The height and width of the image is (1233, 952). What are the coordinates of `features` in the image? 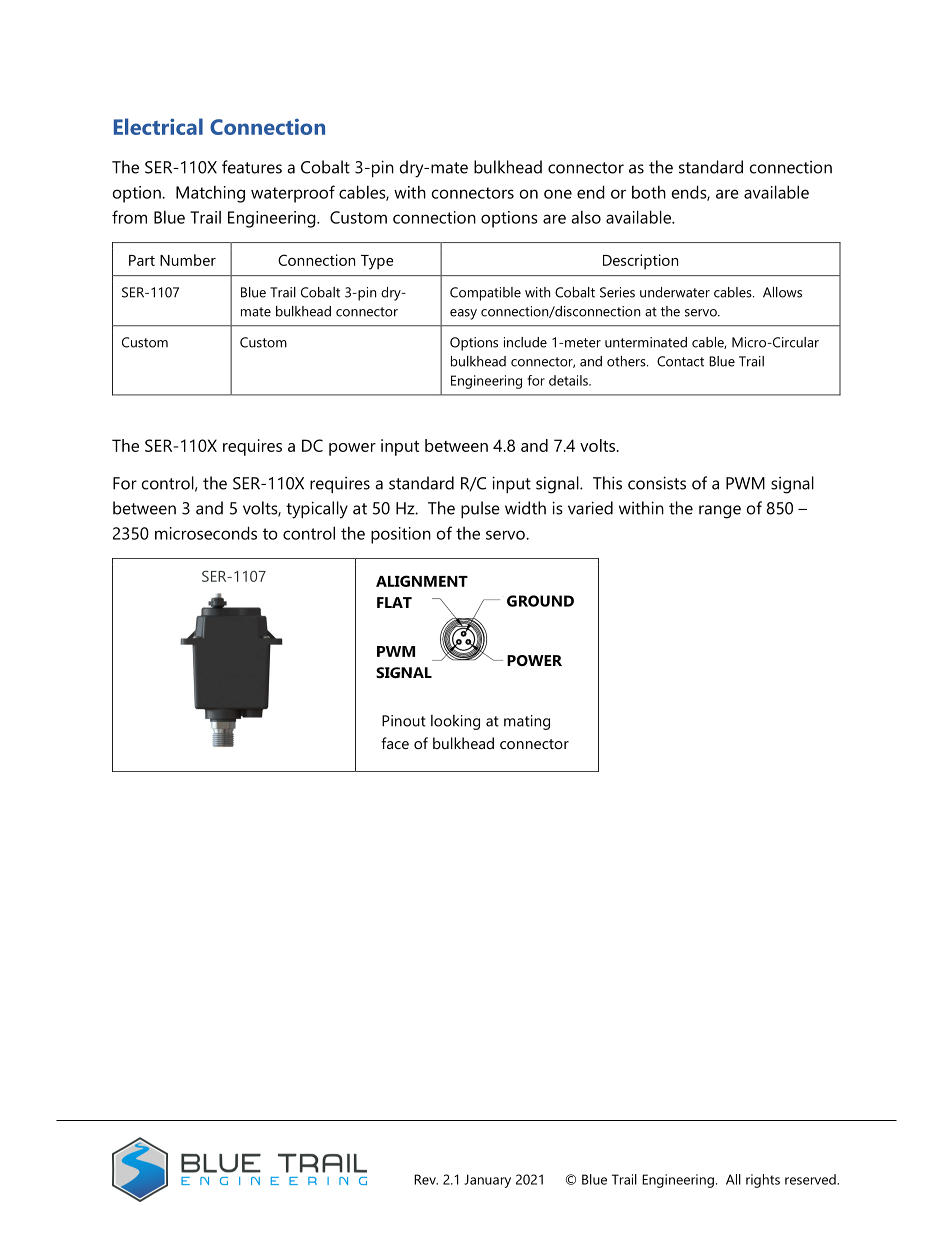 It's located at (252, 167).
